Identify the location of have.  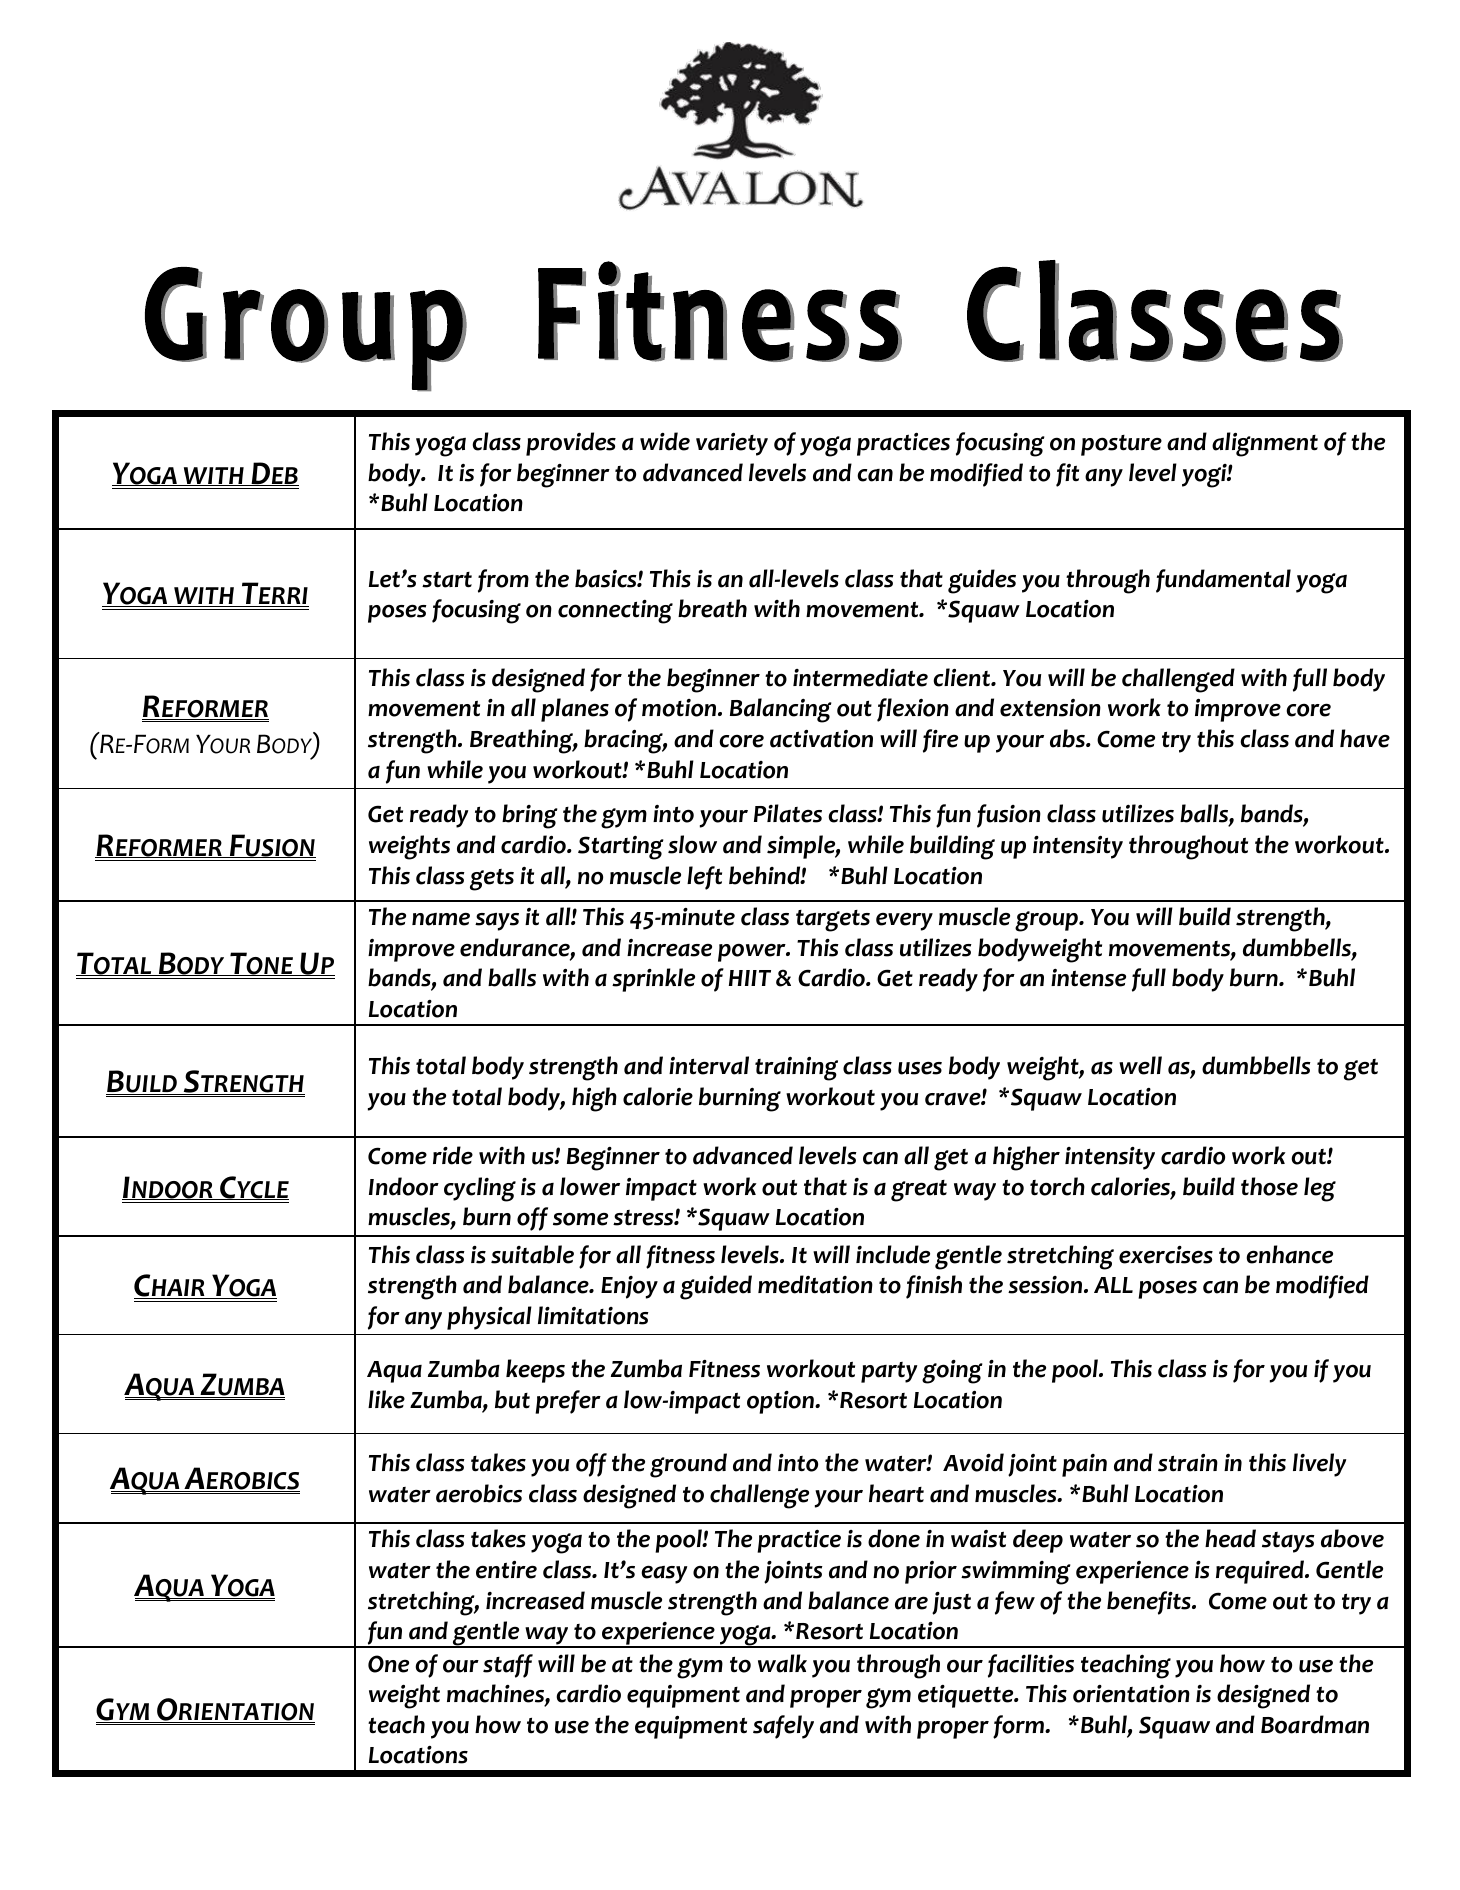
(1365, 738).
